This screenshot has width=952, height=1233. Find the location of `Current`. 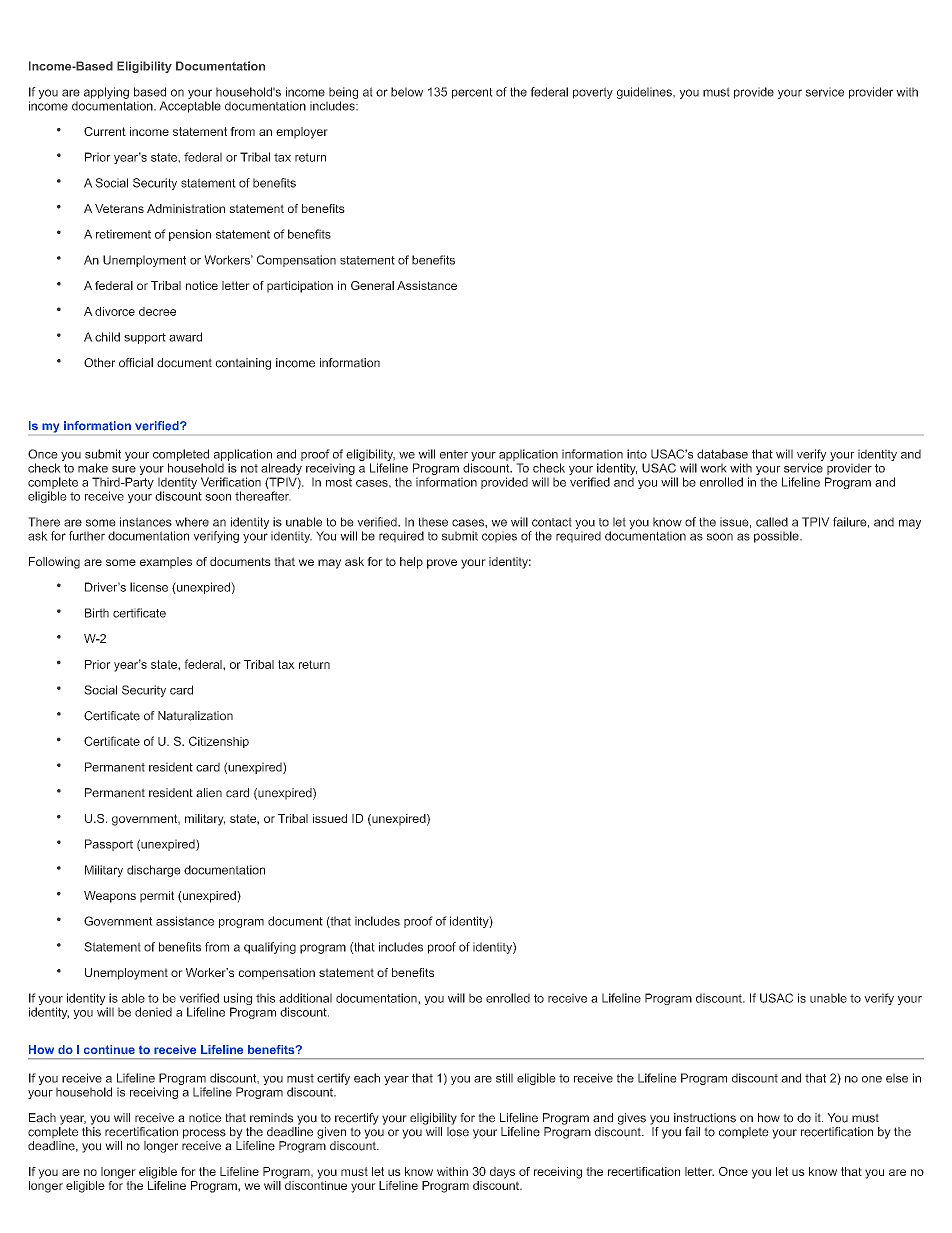

Current is located at coordinates (105, 131).
